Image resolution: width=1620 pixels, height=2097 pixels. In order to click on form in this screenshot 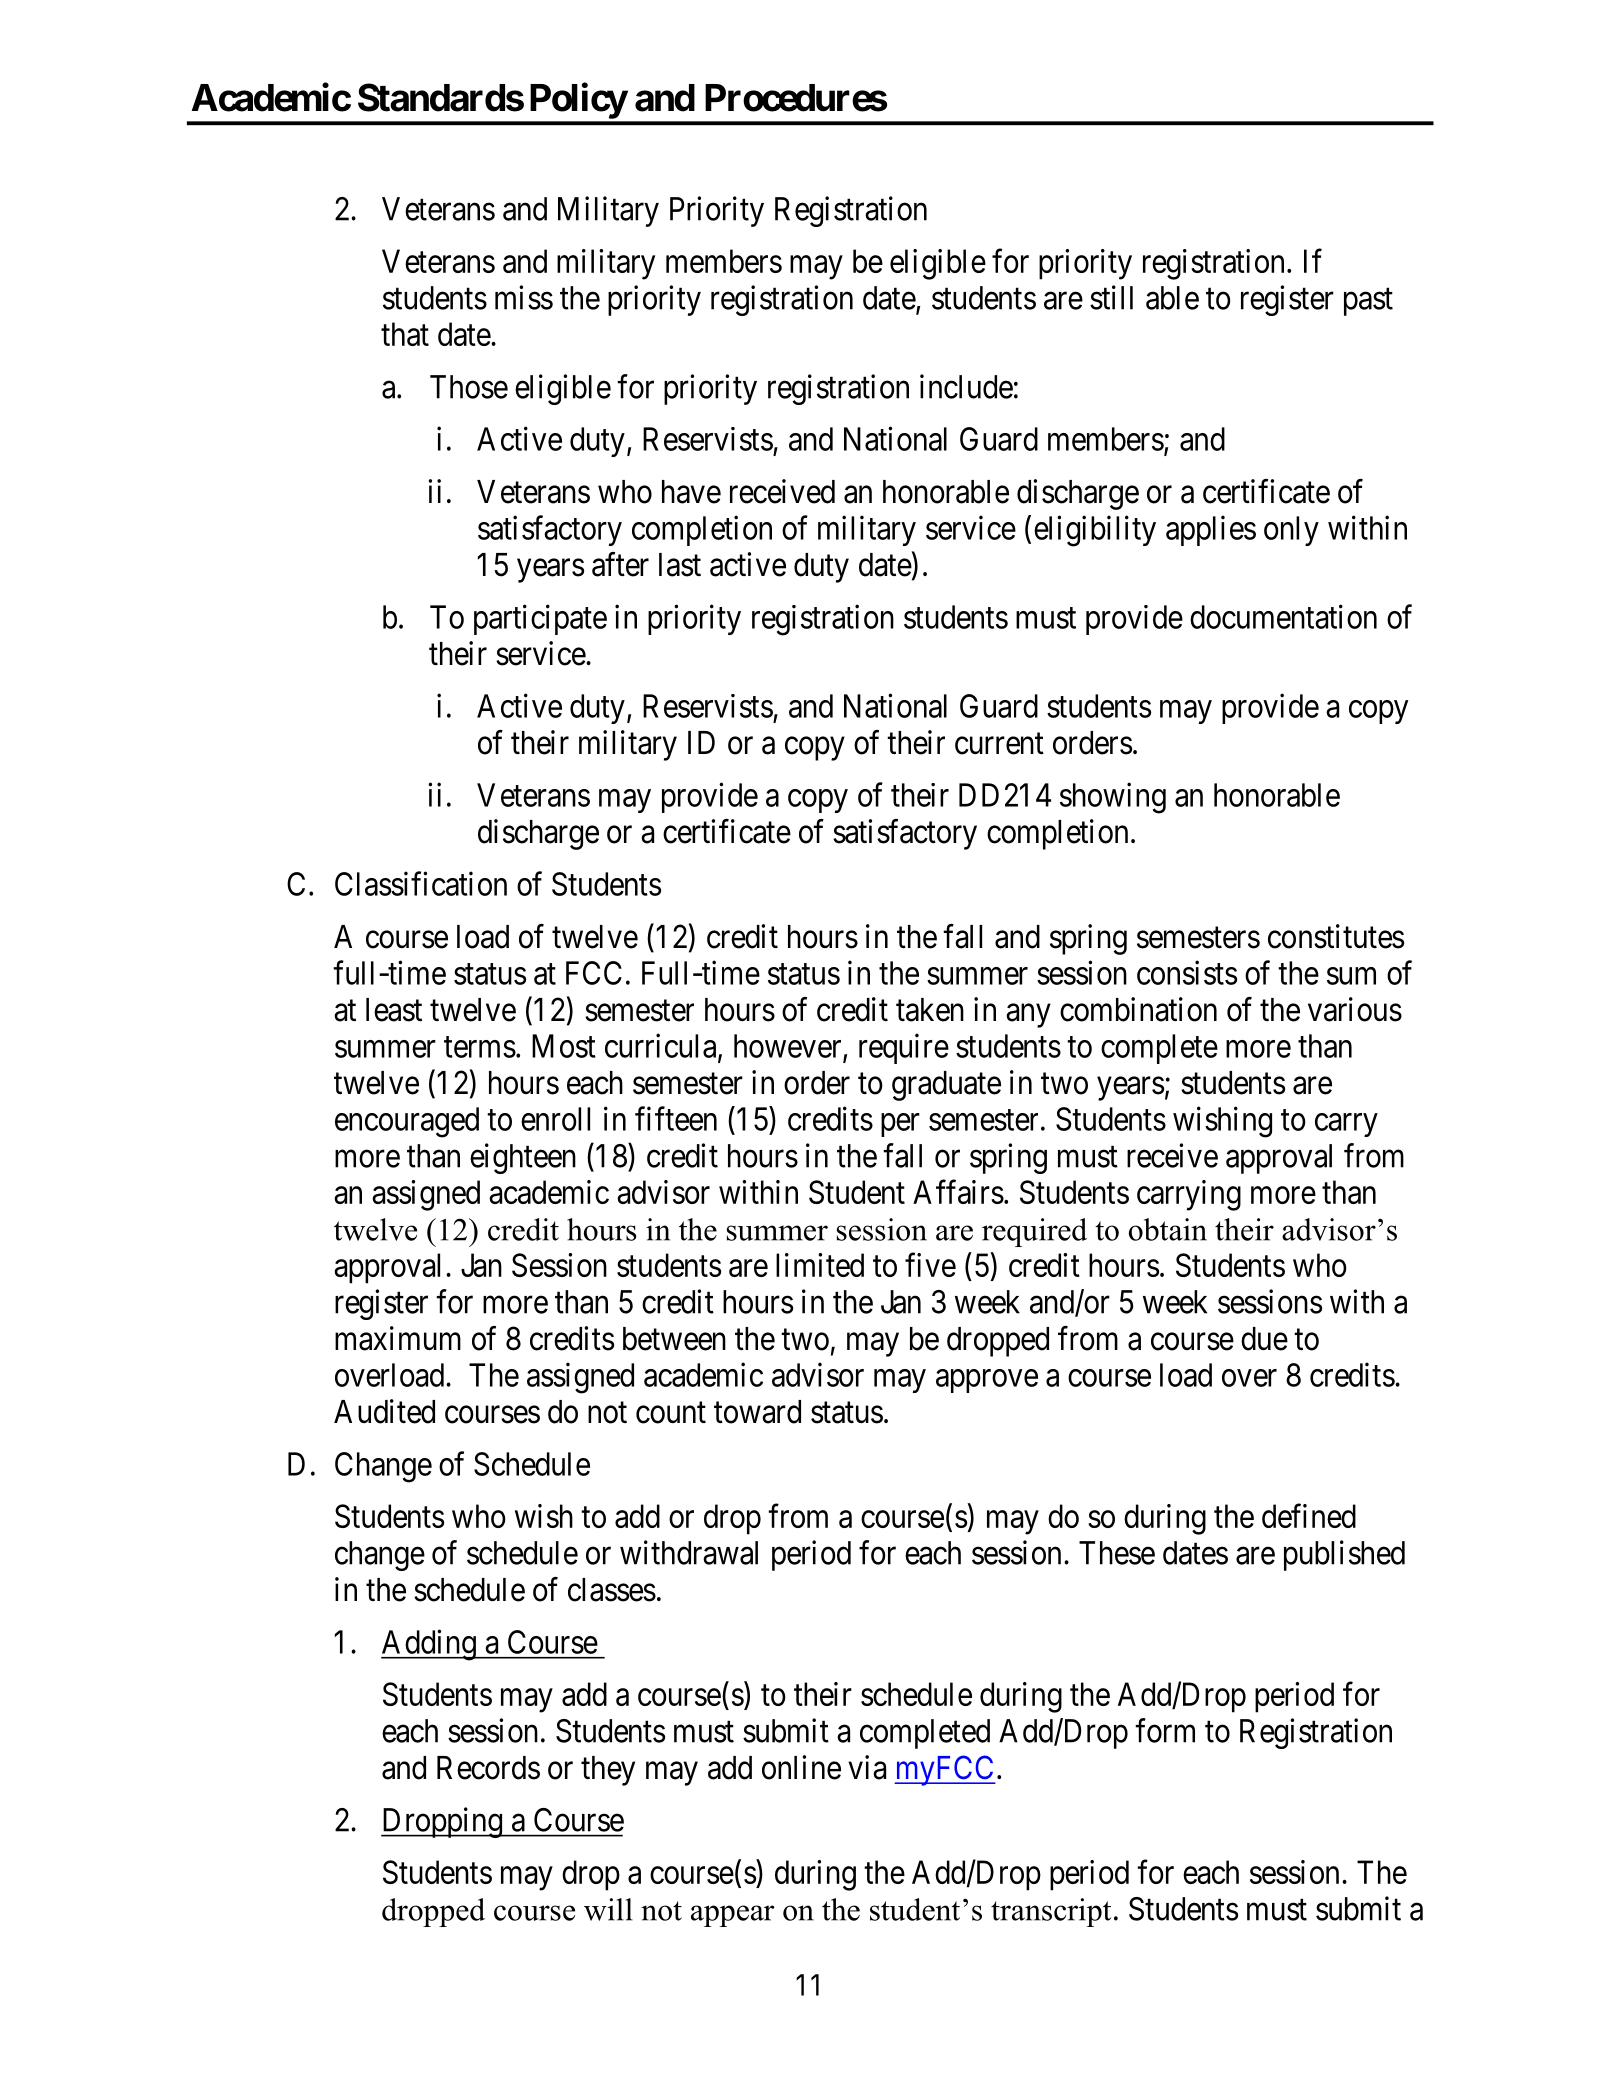, I will do `click(1165, 1730)`.
